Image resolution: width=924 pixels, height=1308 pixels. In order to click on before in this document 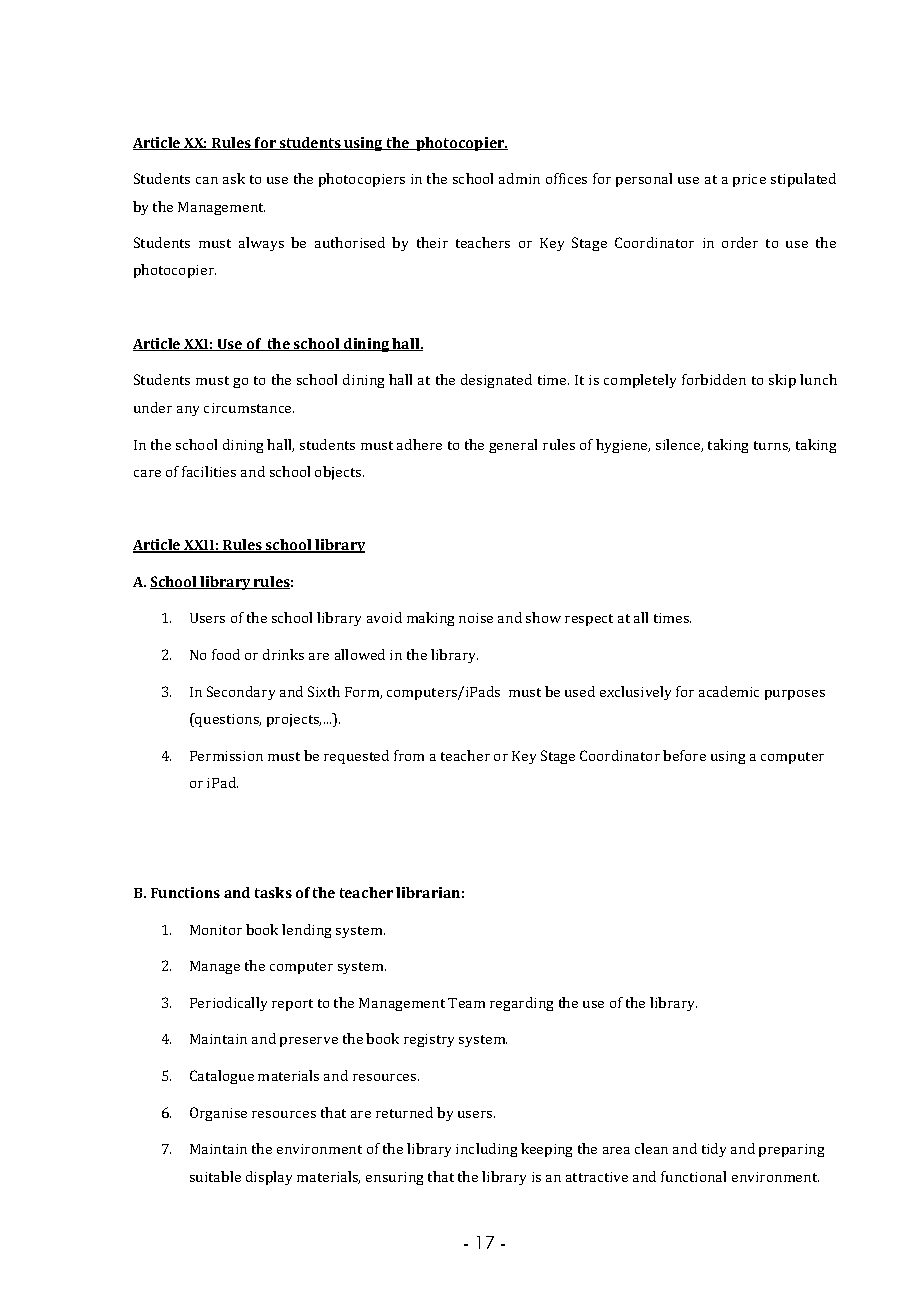, I will do `click(684, 755)`.
